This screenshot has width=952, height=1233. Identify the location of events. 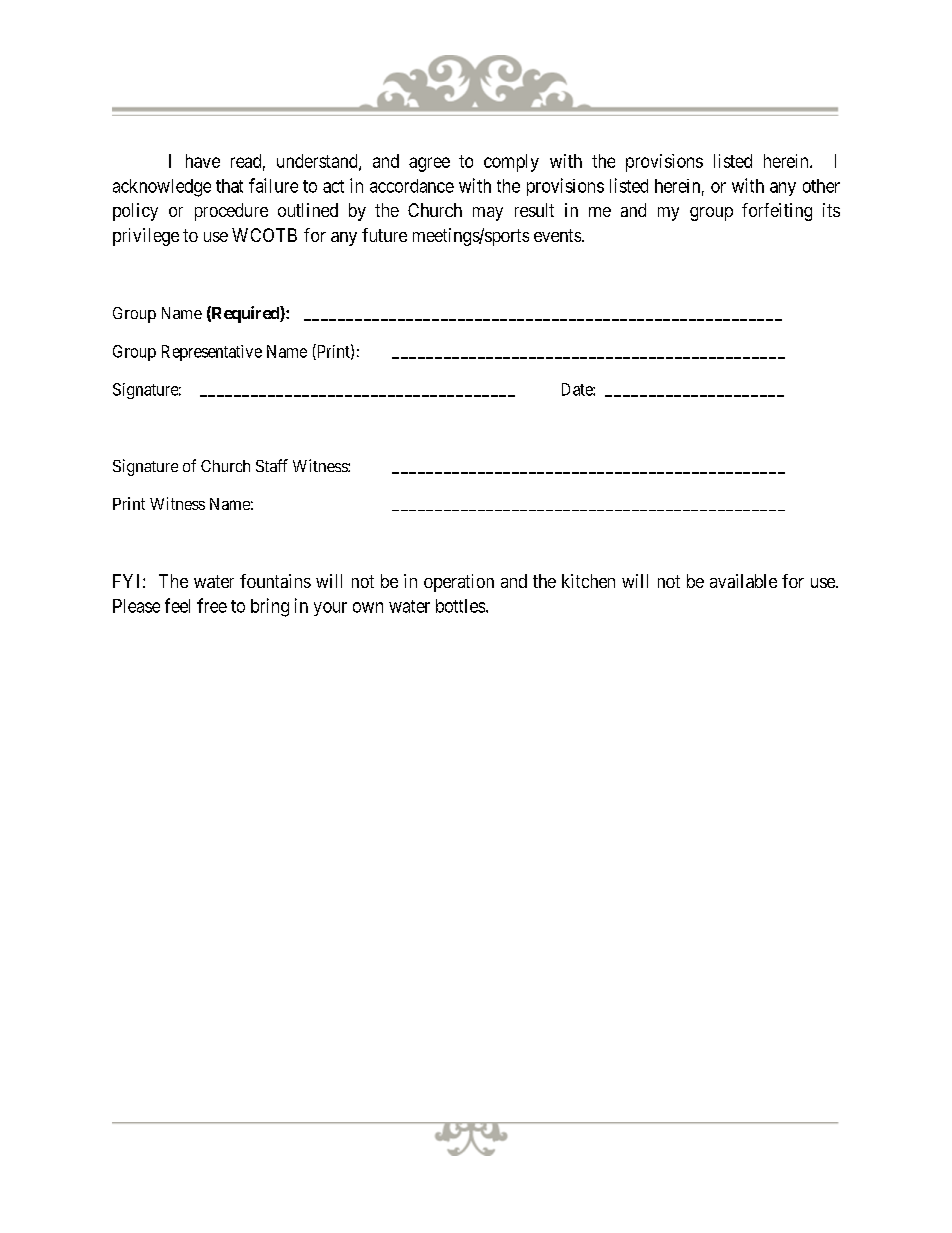
(558, 235).
